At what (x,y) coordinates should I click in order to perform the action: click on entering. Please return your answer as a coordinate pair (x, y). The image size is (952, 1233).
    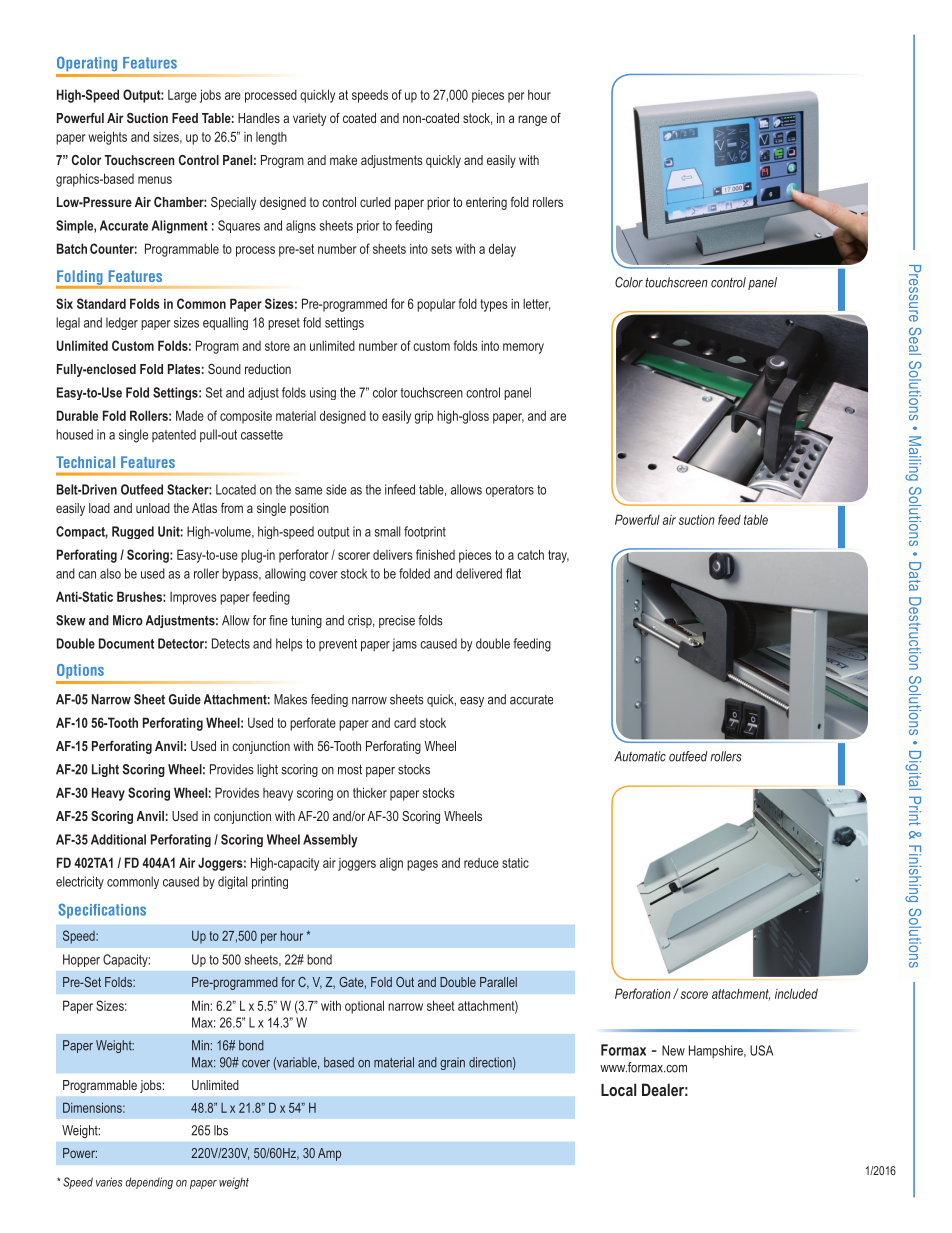
    Looking at the image, I should click on (486, 203).
